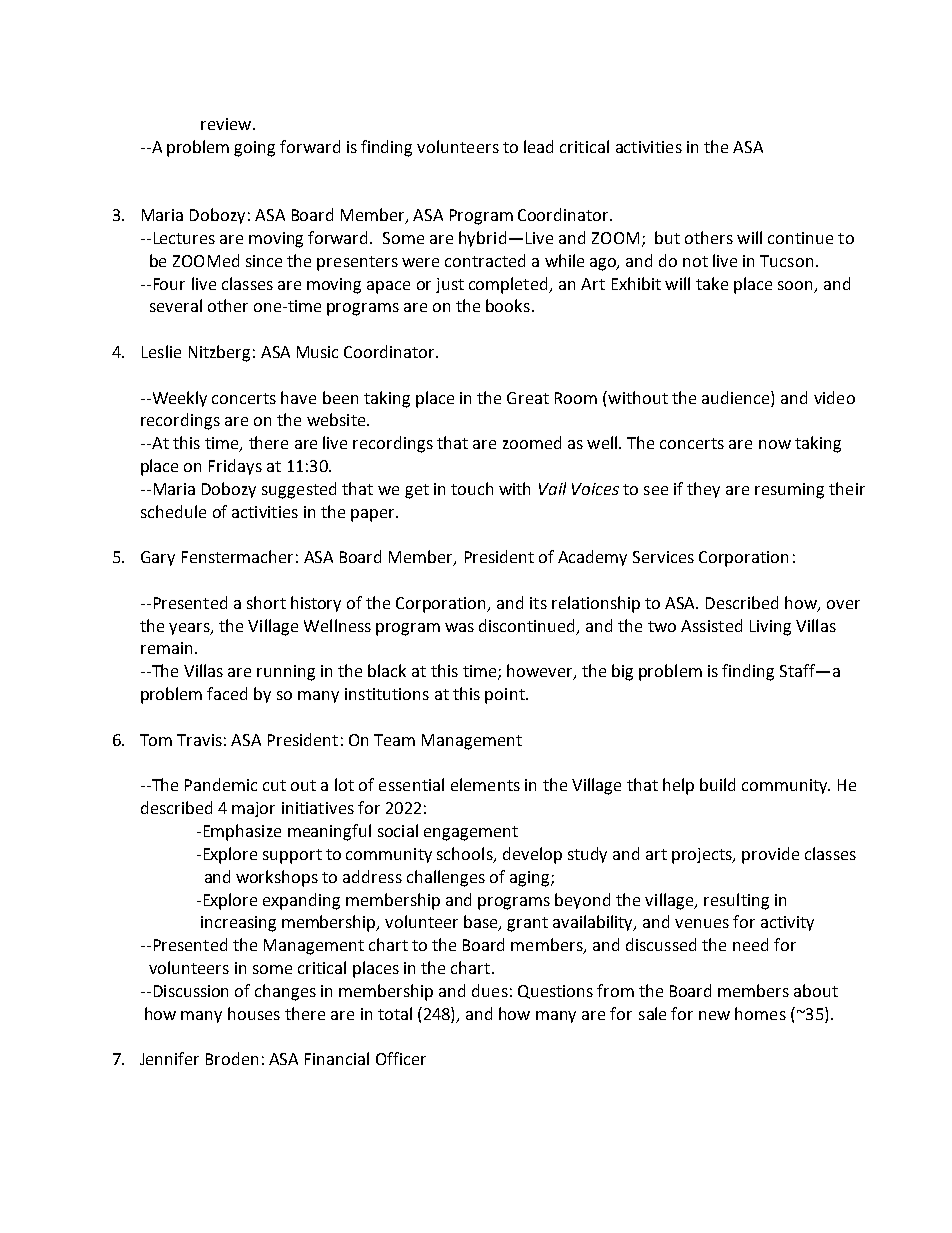  I want to click on lead, so click(538, 146).
